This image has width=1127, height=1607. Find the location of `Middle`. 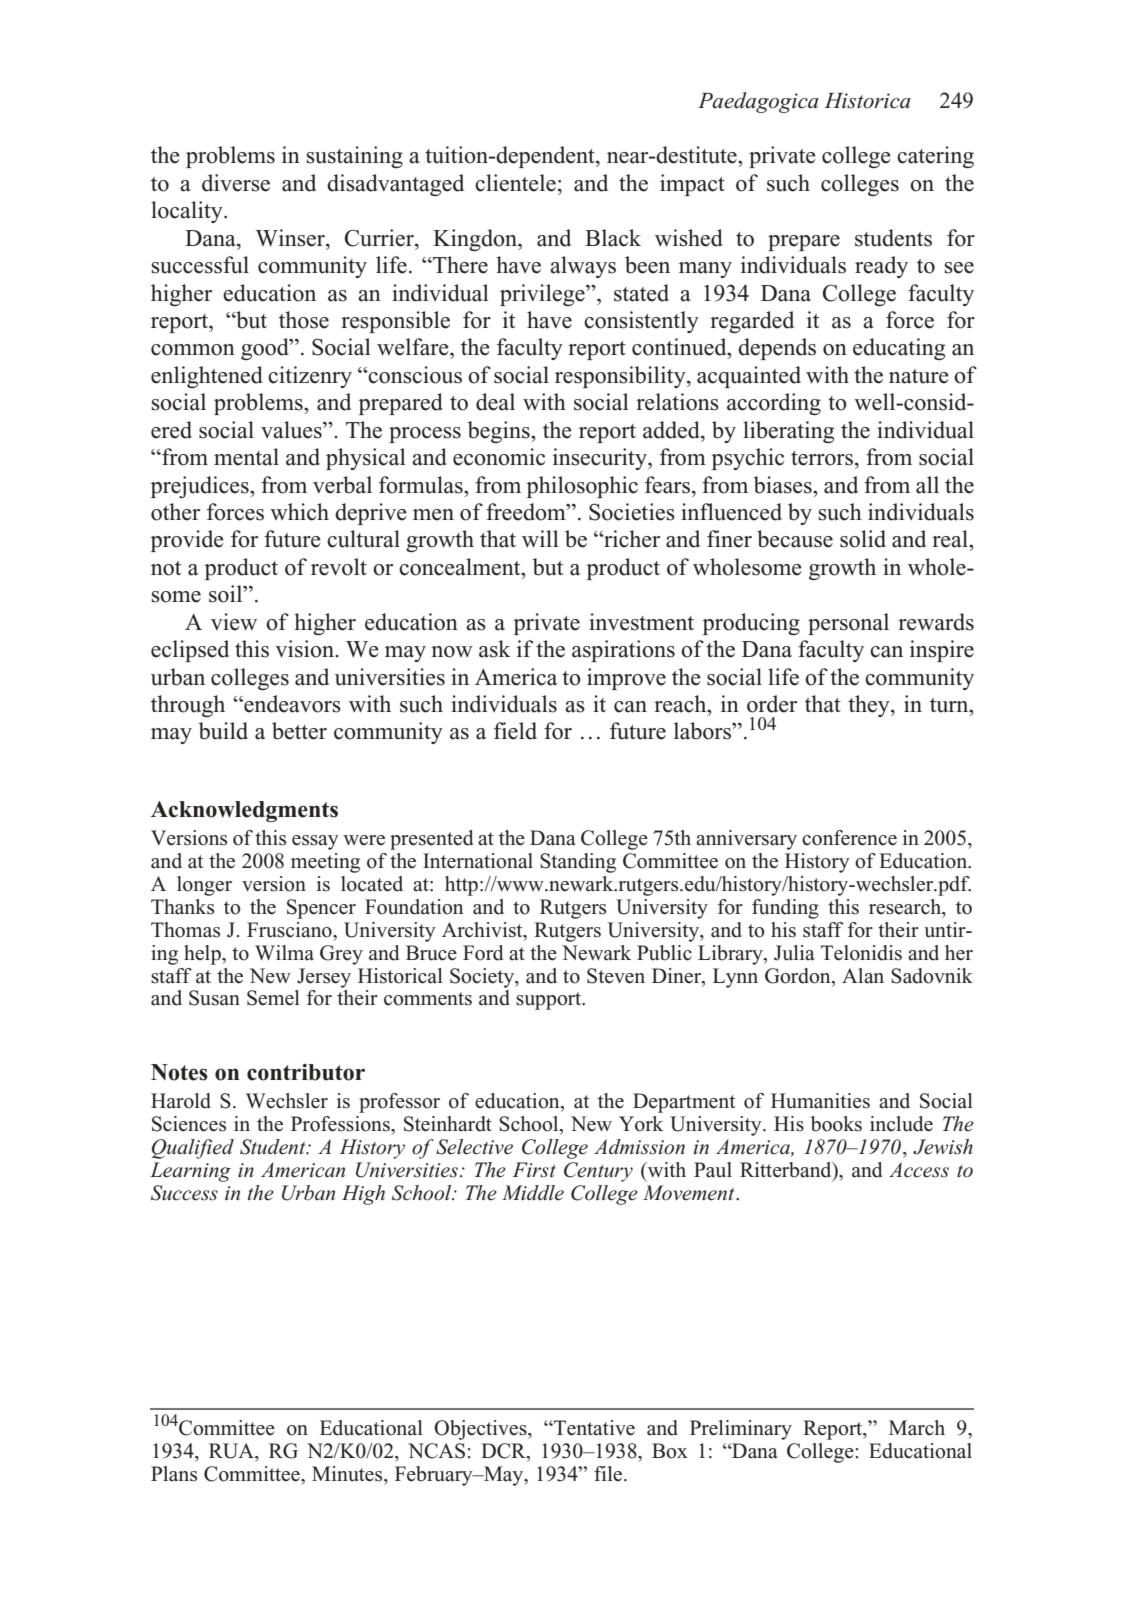

Middle is located at coordinates (533, 1193).
